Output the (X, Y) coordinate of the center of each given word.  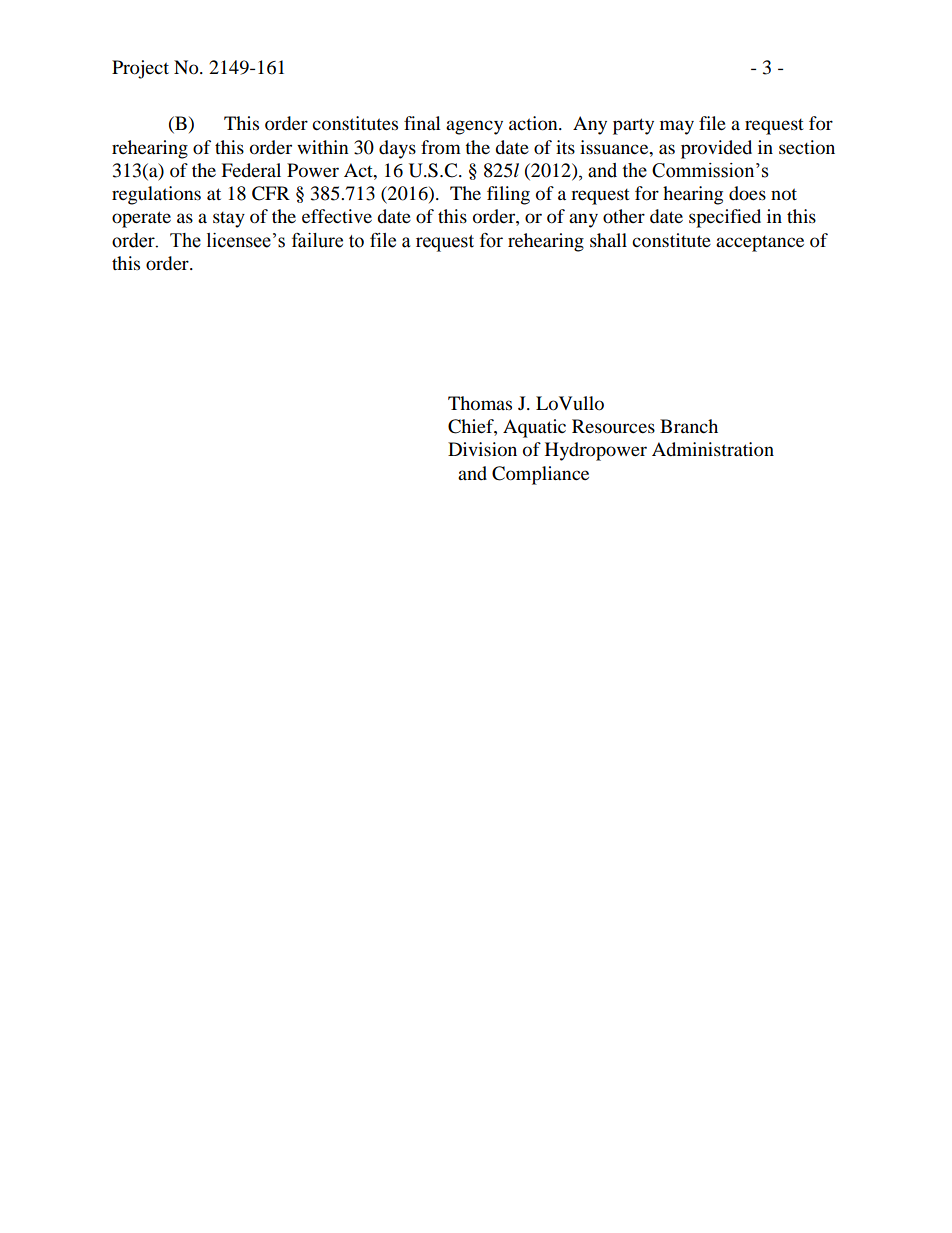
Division (482, 449)
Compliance (540, 475)
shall (608, 240)
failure (317, 240)
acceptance (760, 244)
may (677, 127)
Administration (713, 449)
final (422, 123)
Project (140, 69)
